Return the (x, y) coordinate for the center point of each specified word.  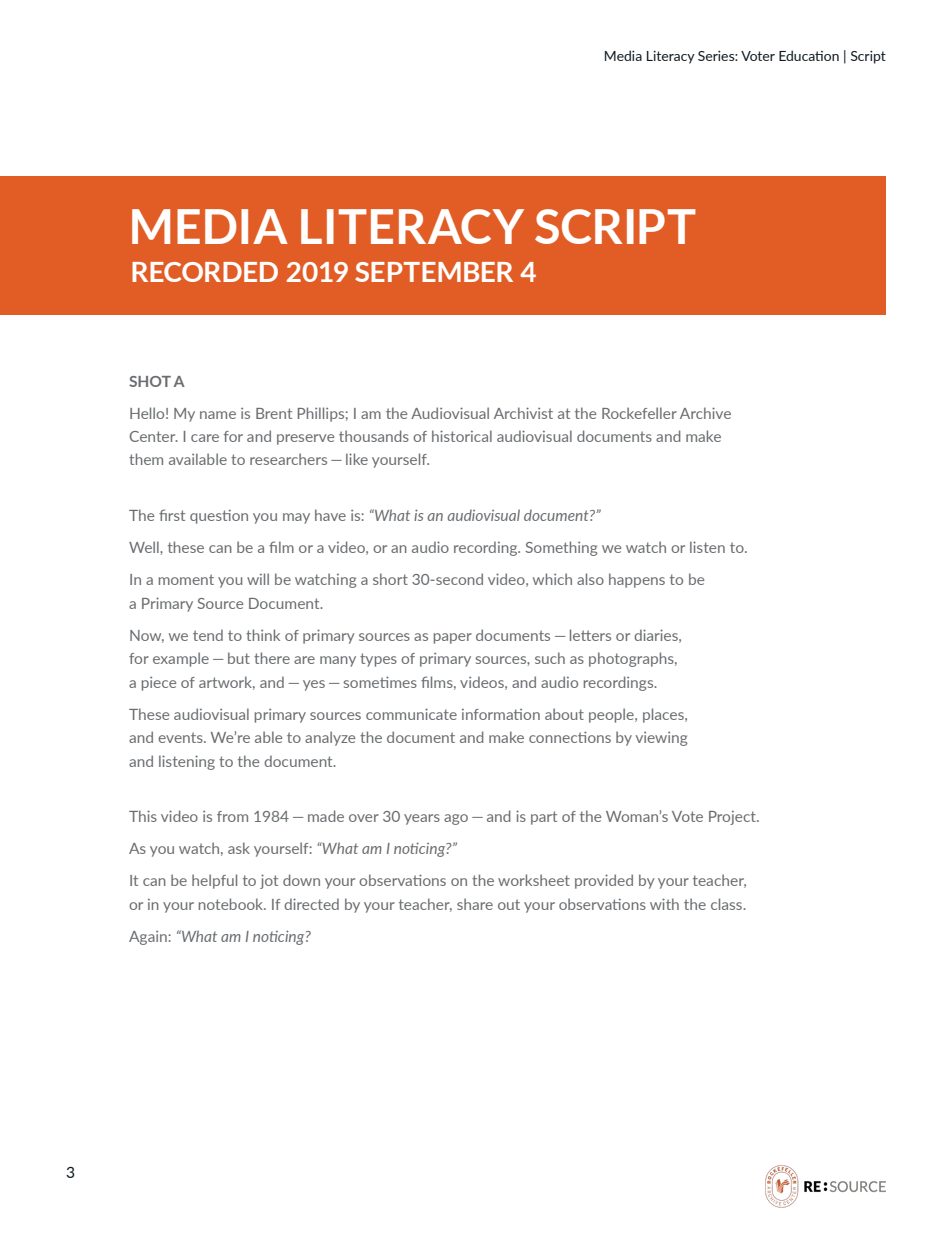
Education (809, 55)
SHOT (150, 381)
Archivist (523, 413)
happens (637, 580)
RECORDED (205, 272)
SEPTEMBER (434, 272)
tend (208, 635)
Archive (705, 413)
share (475, 904)
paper (453, 638)
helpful (214, 881)
